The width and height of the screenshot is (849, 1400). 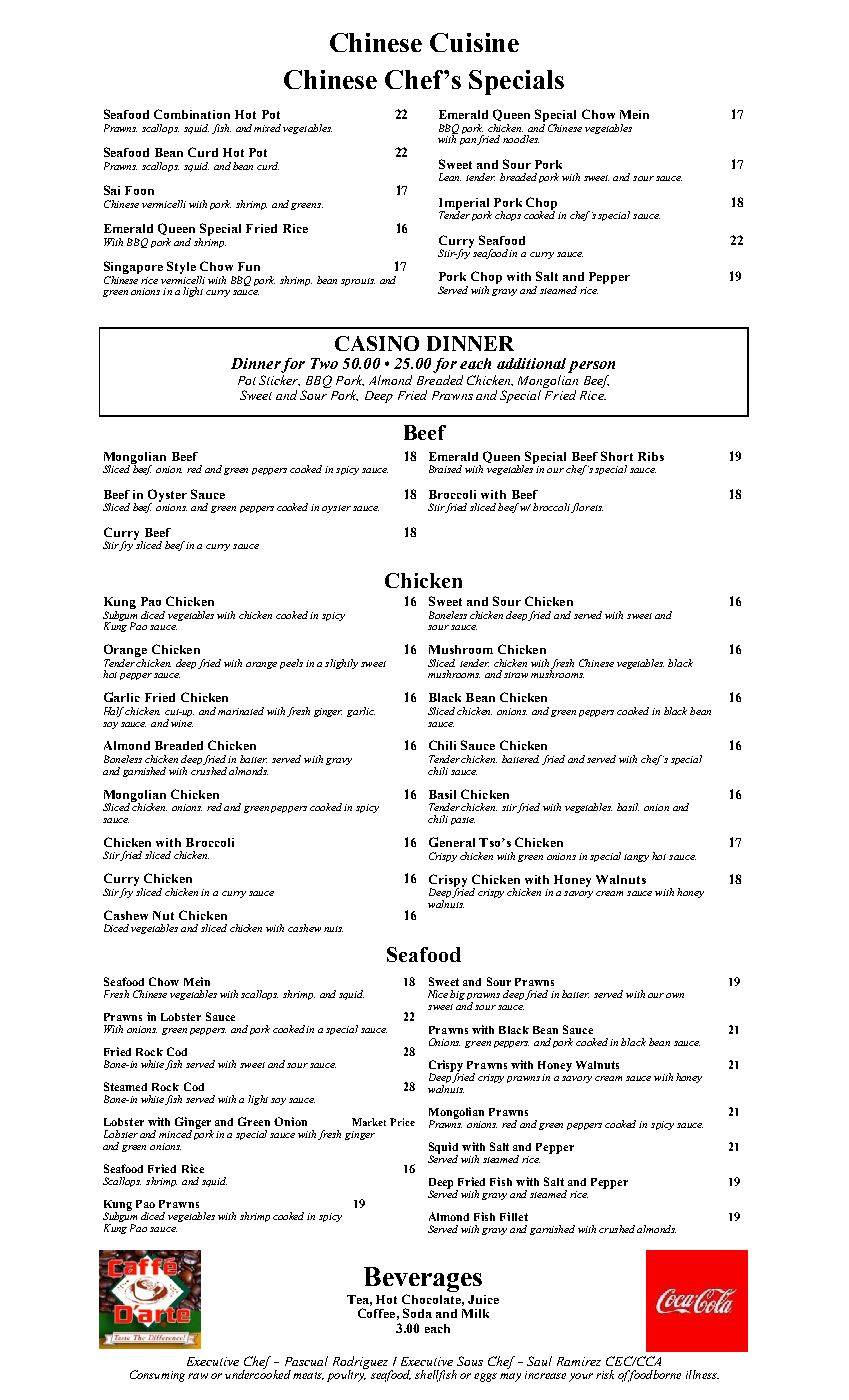 What do you see at coordinates (445, 469) in the screenshot?
I see `Braised` at bounding box center [445, 469].
